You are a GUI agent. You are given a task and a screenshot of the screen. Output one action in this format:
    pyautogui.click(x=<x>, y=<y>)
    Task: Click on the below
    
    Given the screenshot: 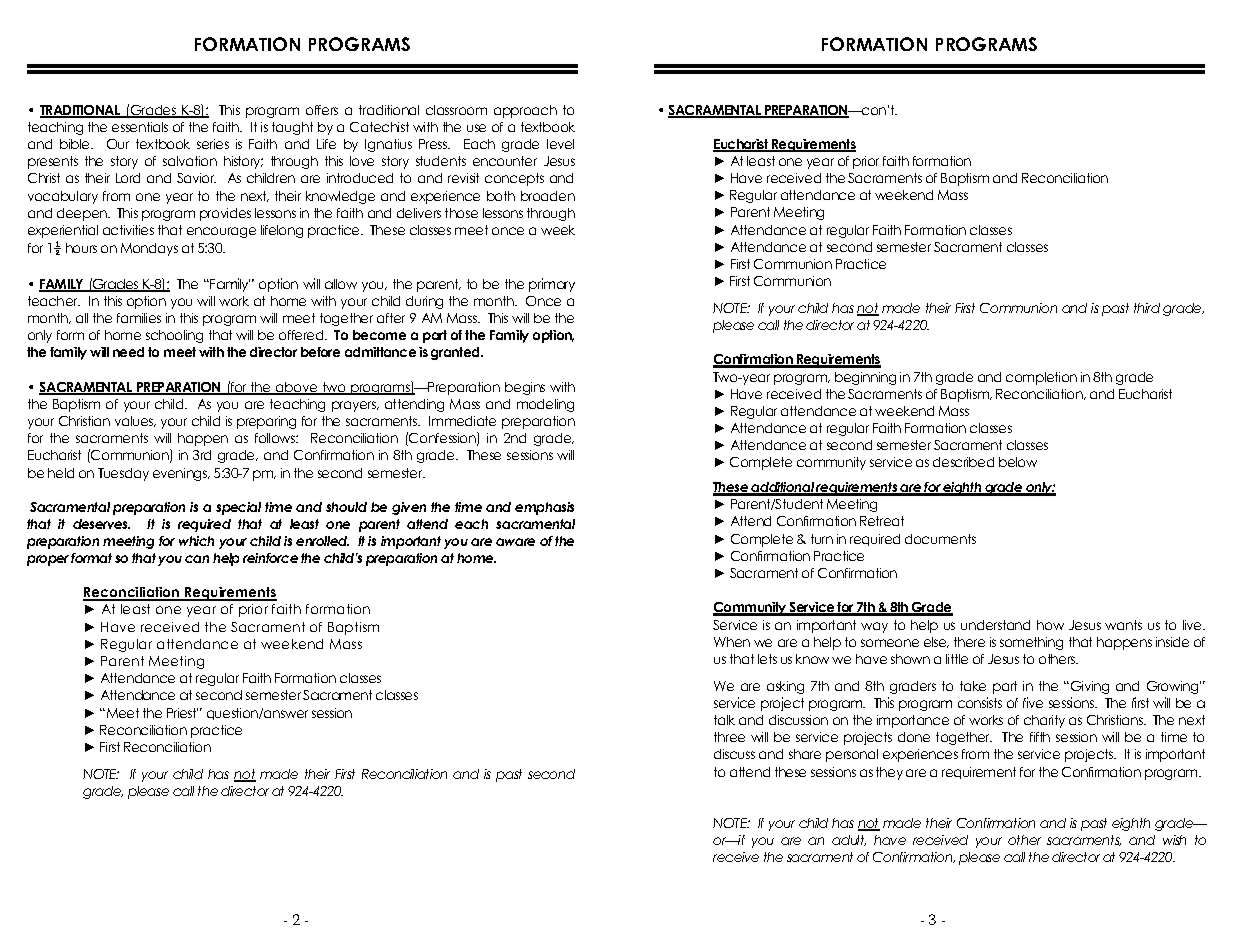 What is the action you would take?
    pyautogui.click(x=1018, y=462)
